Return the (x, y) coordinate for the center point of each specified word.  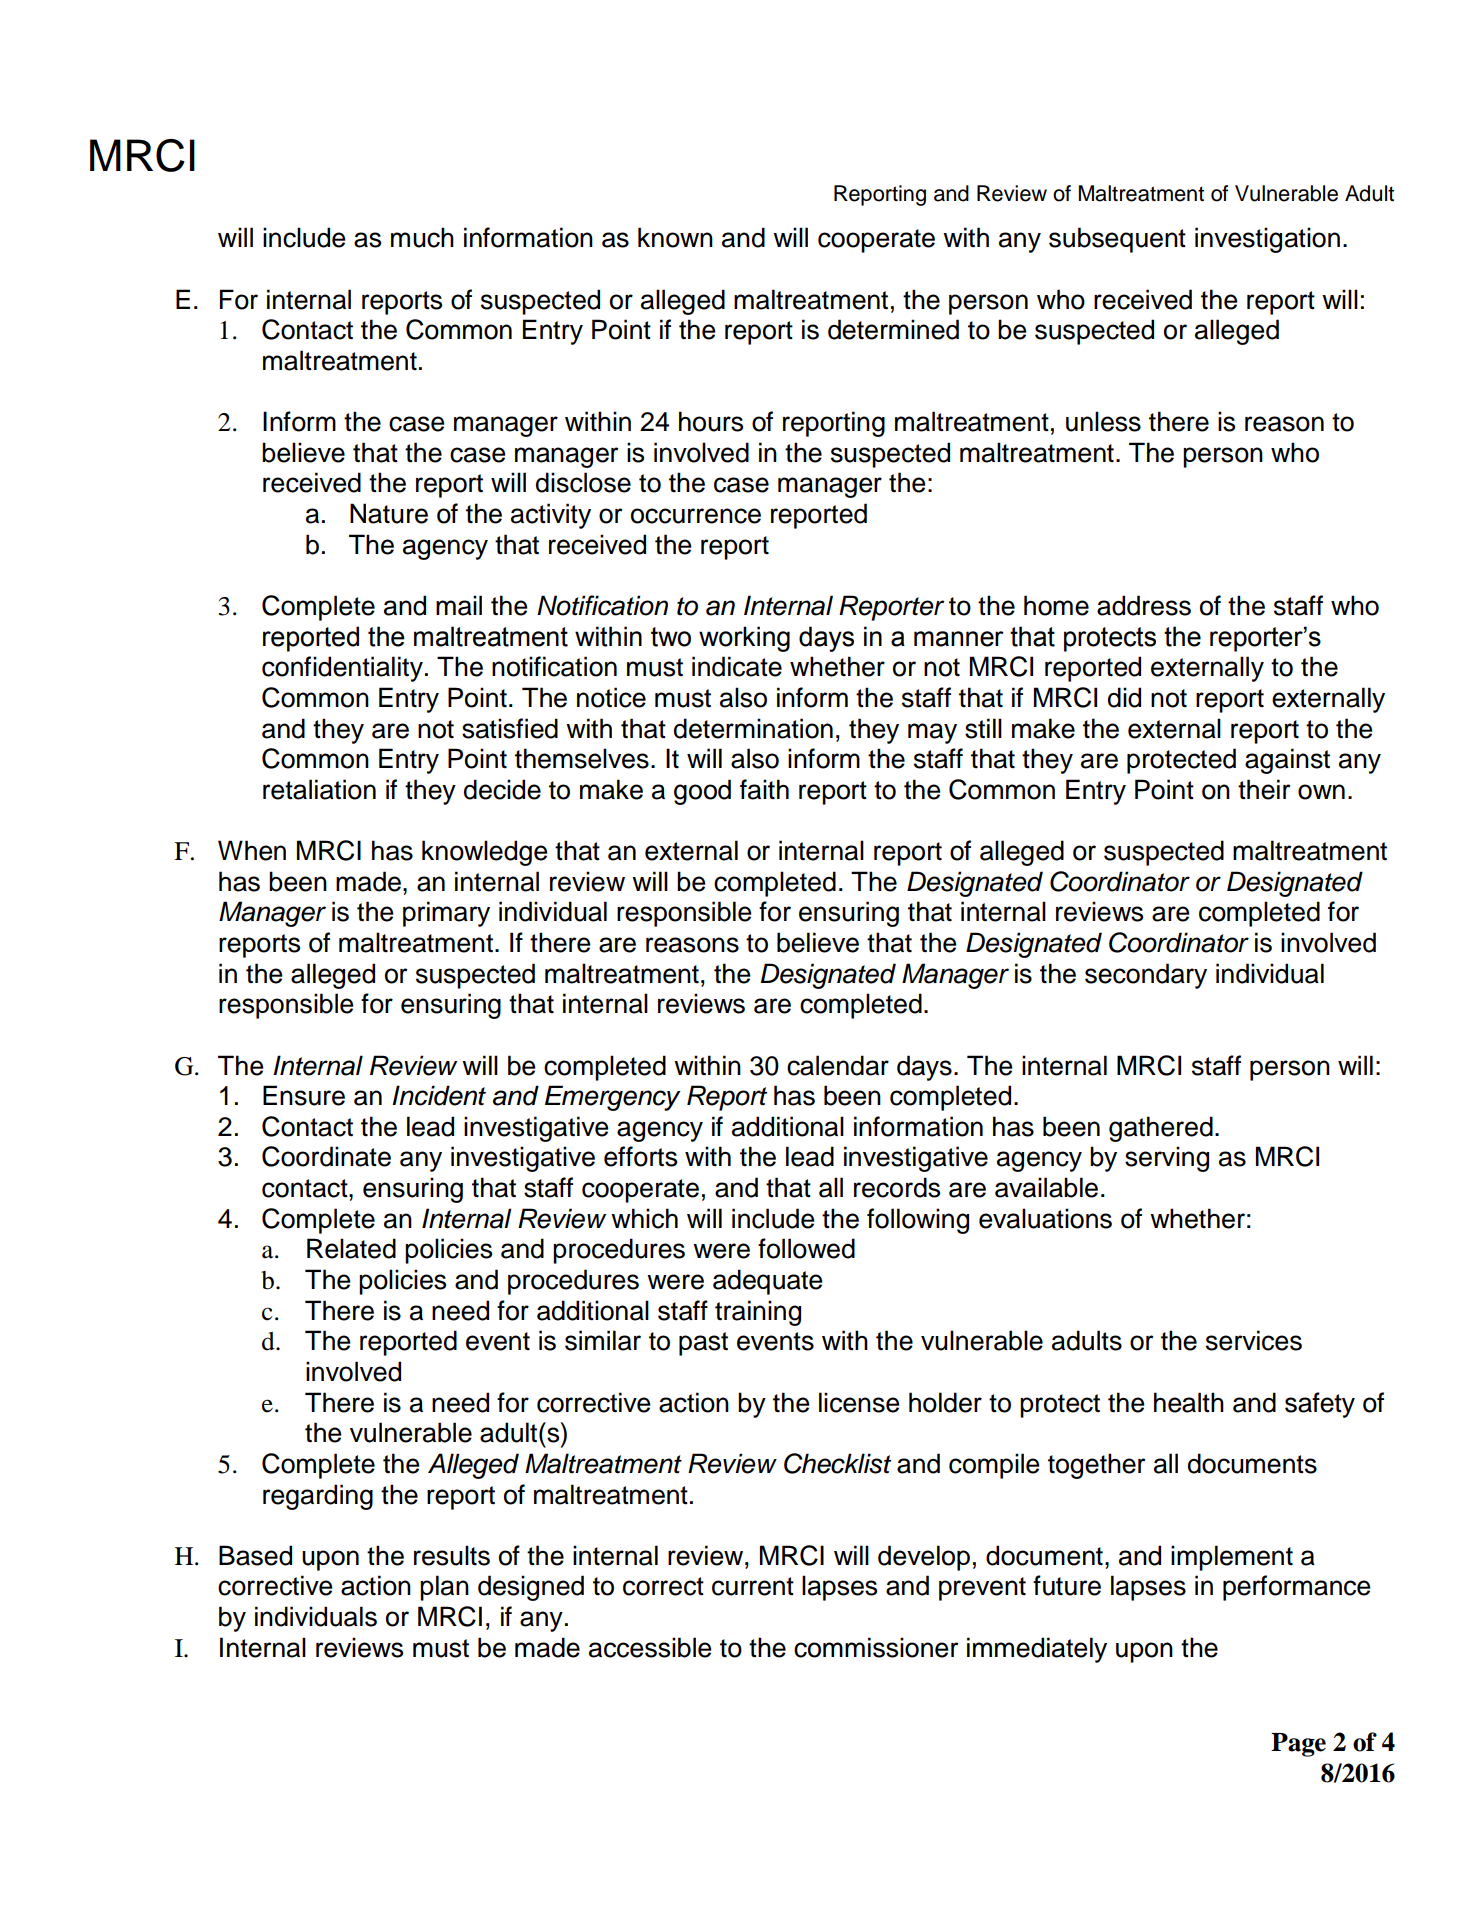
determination (753, 728)
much (422, 237)
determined (893, 329)
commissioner (876, 1647)
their (1264, 789)
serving (1167, 1159)
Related (351, 1248)
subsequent (1117, 240)
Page (1298, 1745)
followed (806, 1248)
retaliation (319, 789)
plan (444, 1588)
